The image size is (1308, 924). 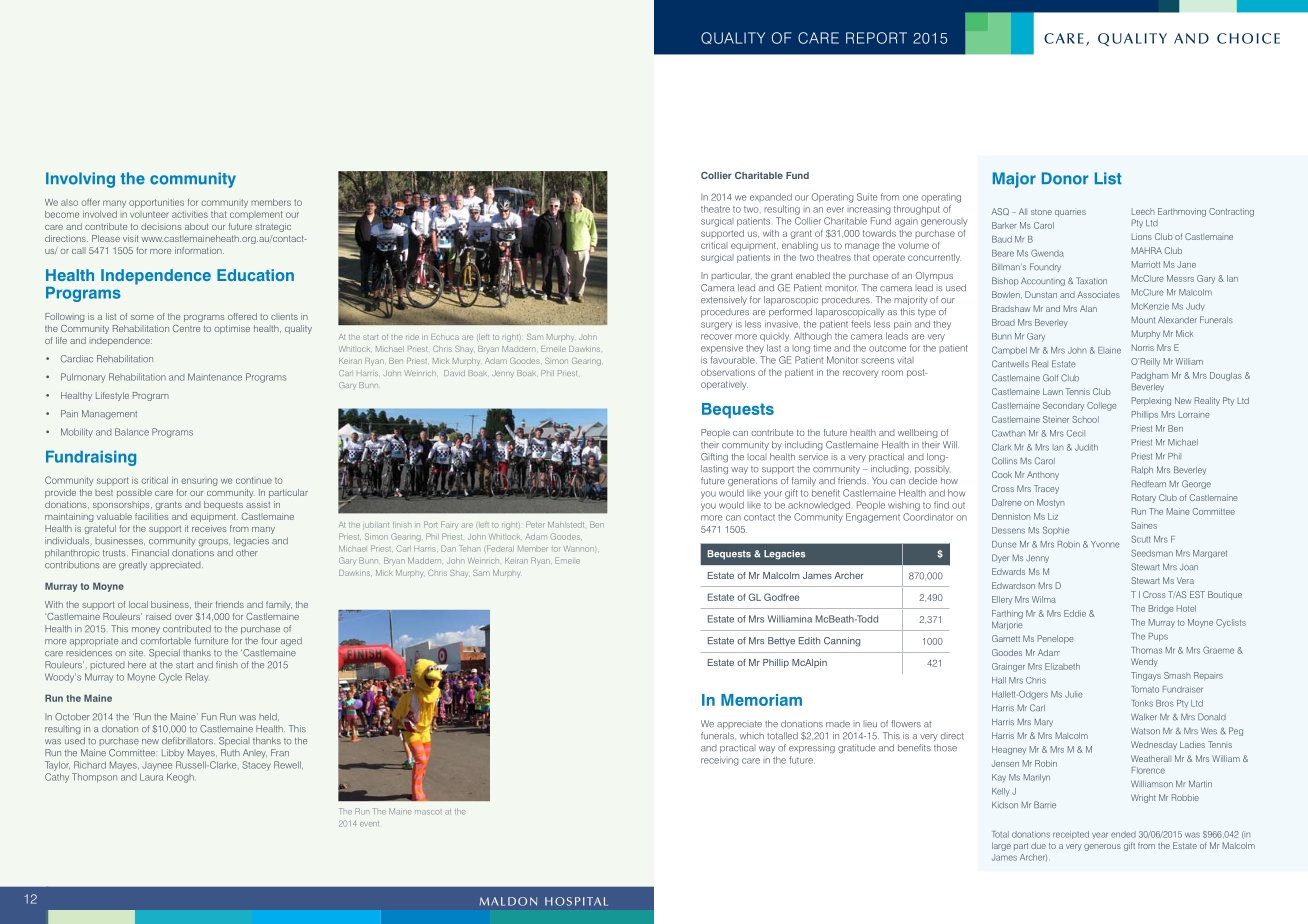 I want to click on Centre, so click(x=186, y=328).
